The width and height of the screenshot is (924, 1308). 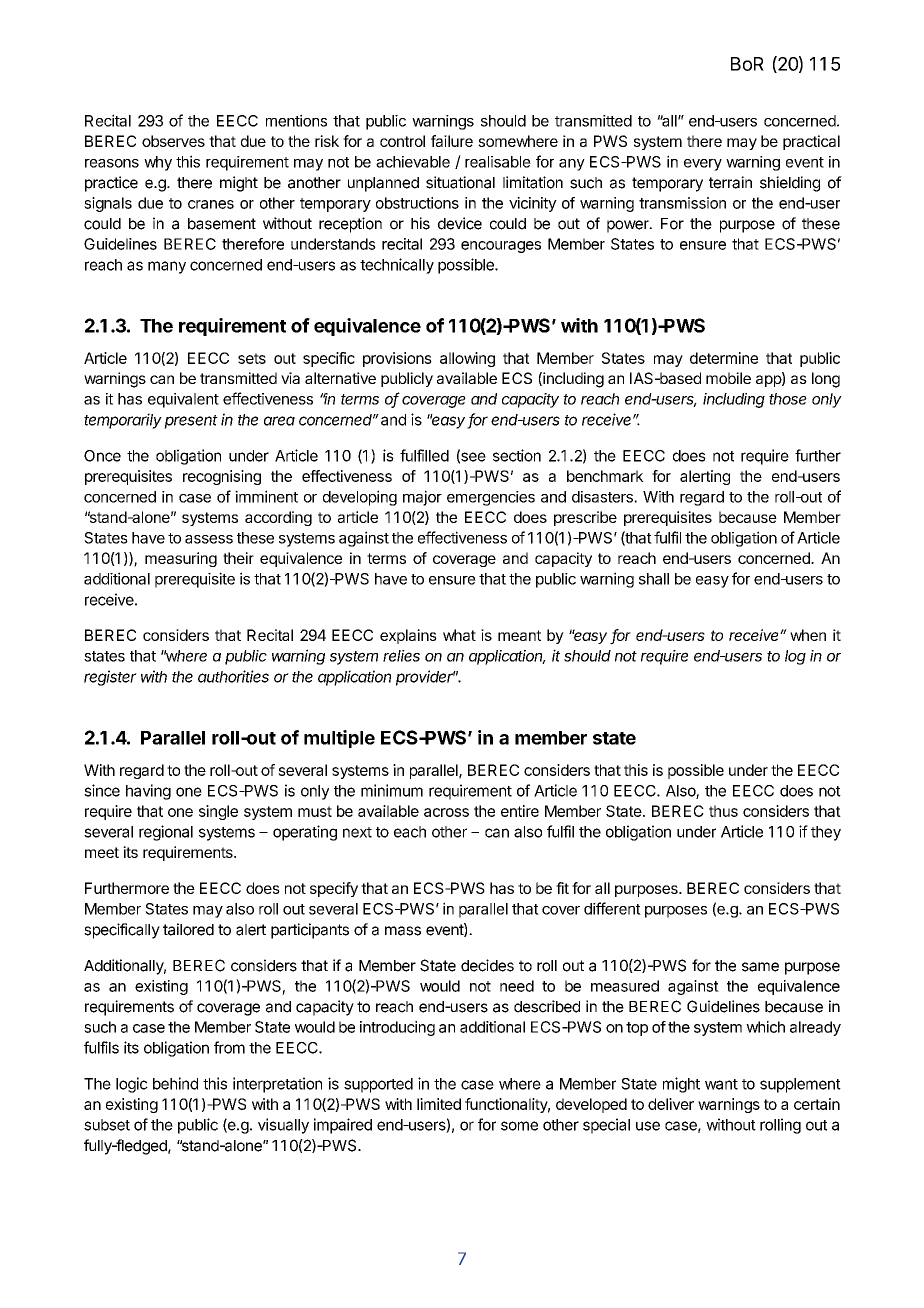 What do you see at coordinates (703, 165) in the screenshot?
I see `every` at bounding box center [703, 165].
